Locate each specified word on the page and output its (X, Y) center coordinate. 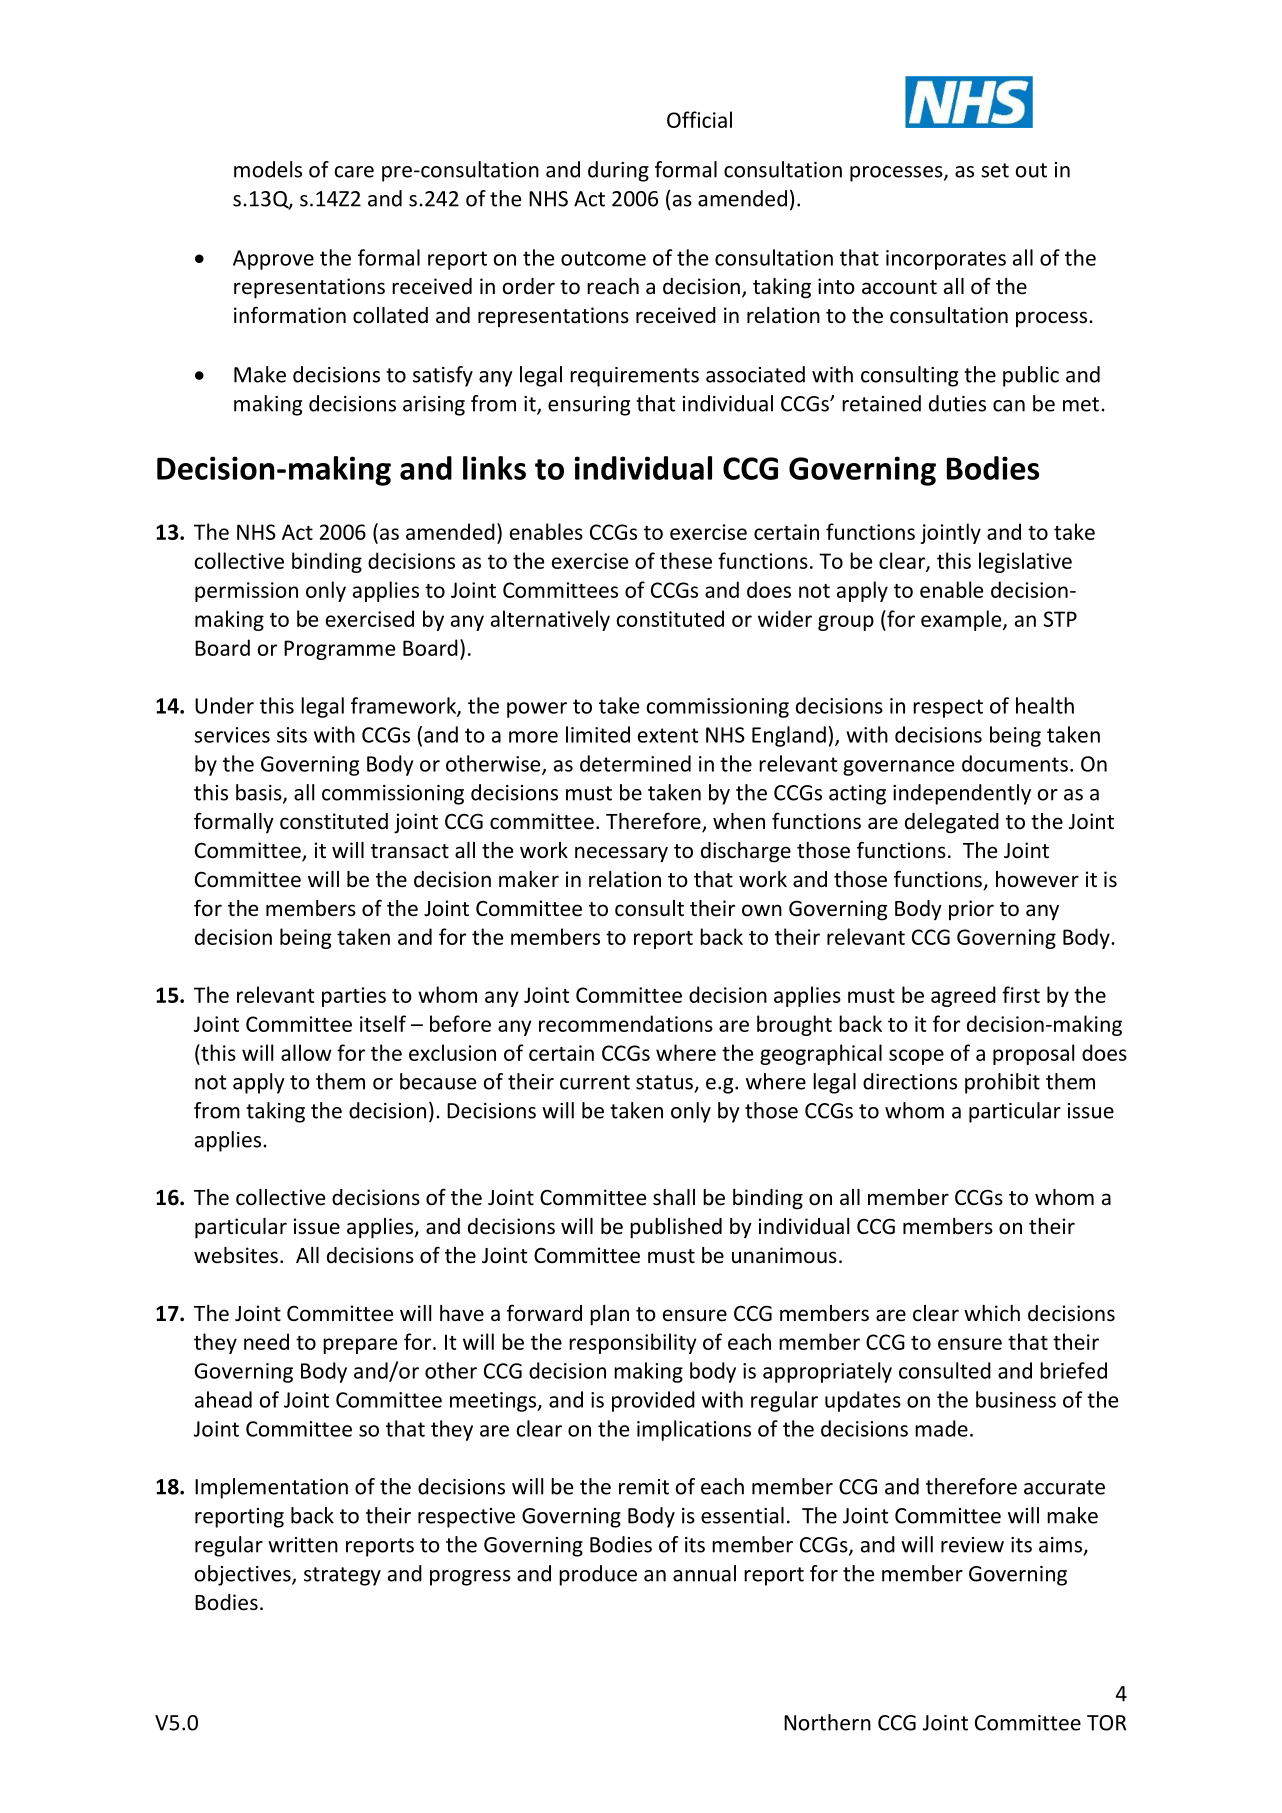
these (686, 560)
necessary (621, 854)
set (995, 170)
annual (704, 1573)
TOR (1106, 1723)
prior (971, 910)
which (992, 1313)
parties (354, 997)
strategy (342, 1576)
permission (246, 592)
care (354, 172)
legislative (1025, 562)
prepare (360, 1346)
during (618, 171)
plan (609, 1315)
